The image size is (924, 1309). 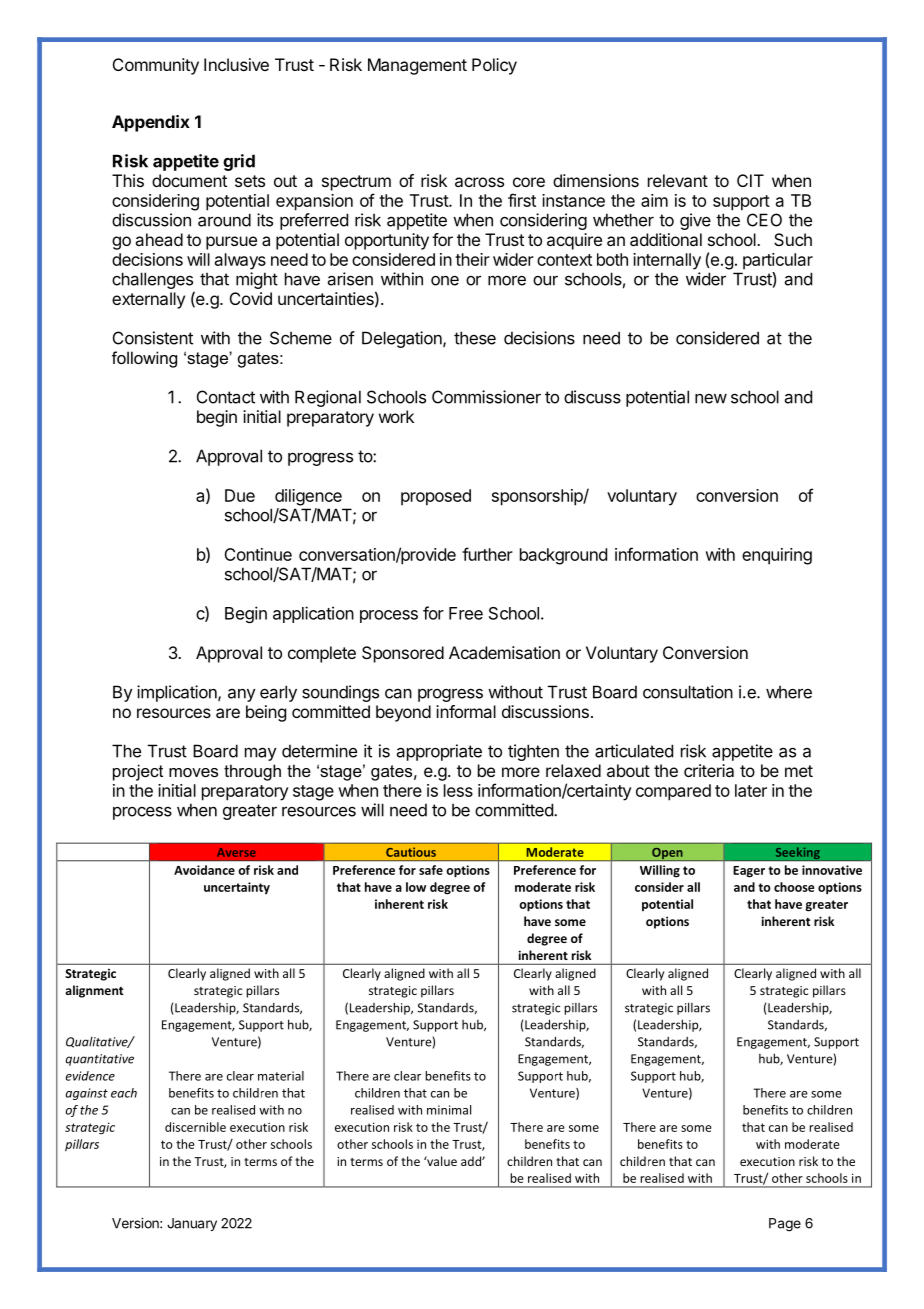 I want to click on Appendix, so click(x=151, y=123).
